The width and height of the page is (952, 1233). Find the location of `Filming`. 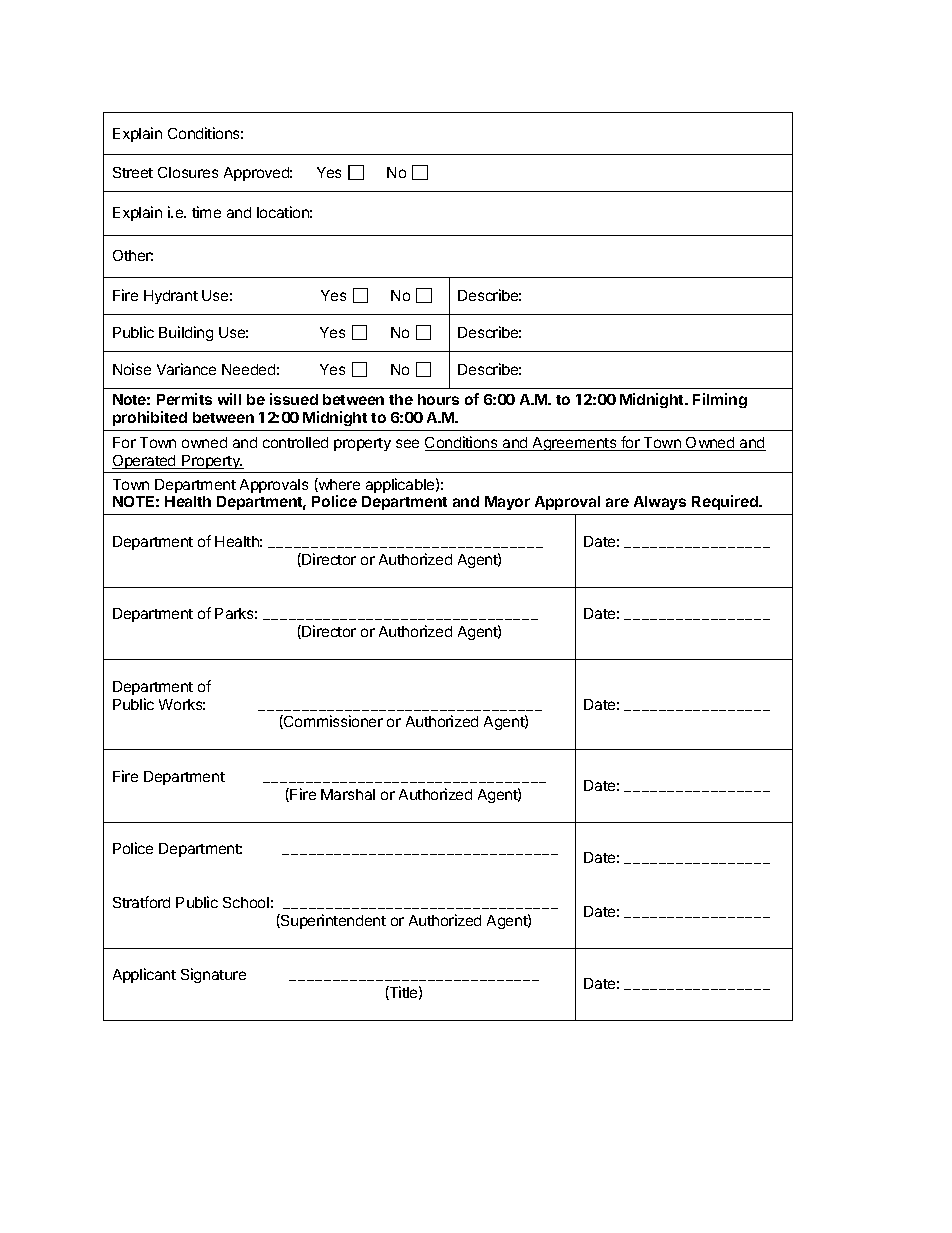

Filming is located at coordinates (720, 400).
